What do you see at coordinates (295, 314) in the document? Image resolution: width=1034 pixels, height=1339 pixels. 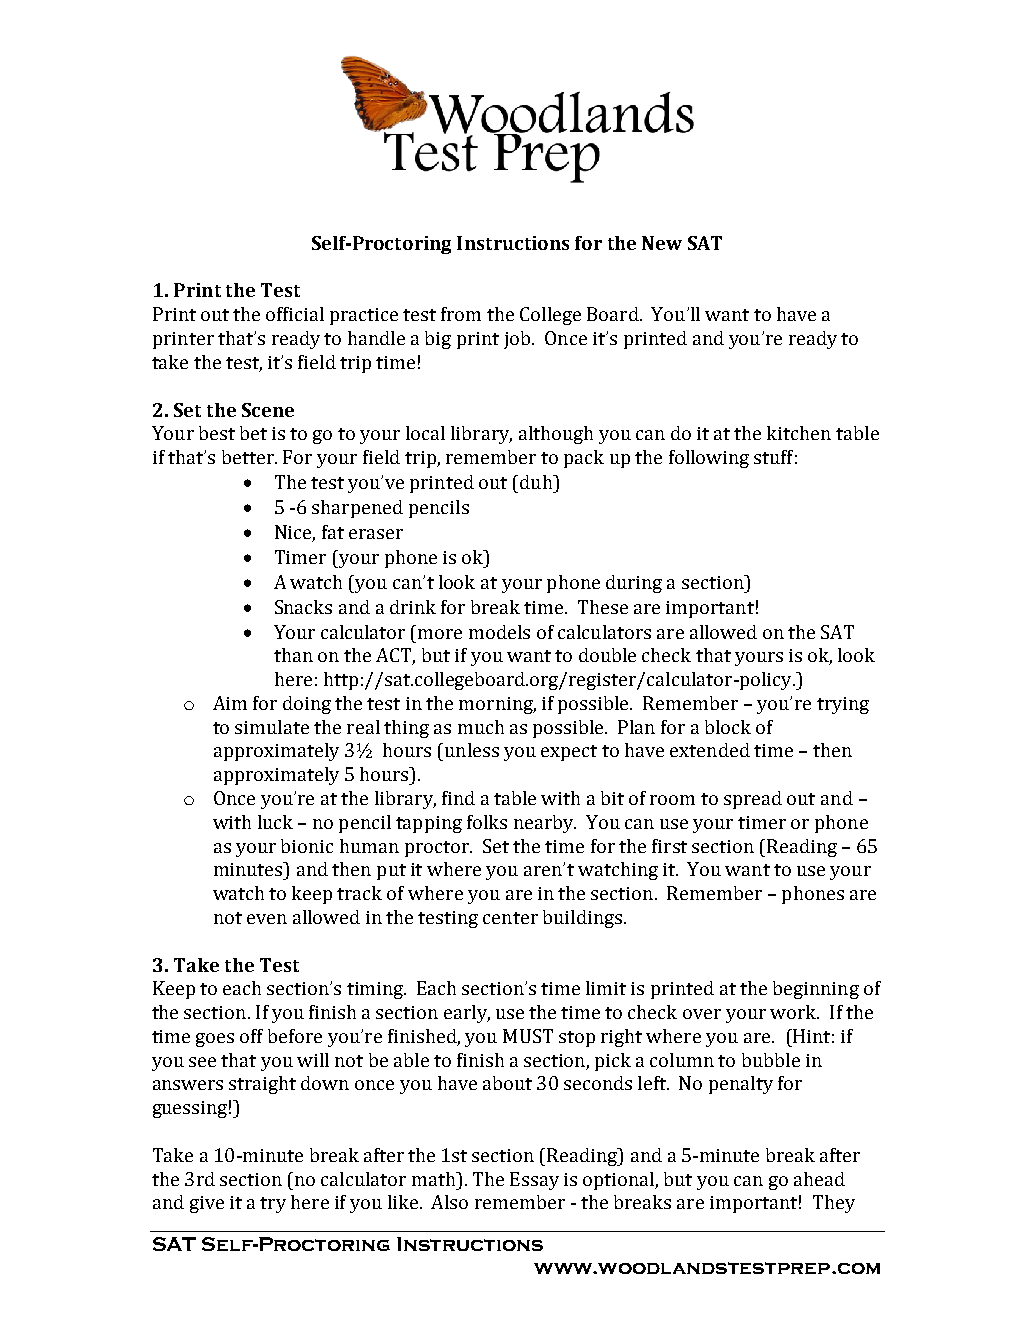 I see `official` at bounding box center [295, 314].
